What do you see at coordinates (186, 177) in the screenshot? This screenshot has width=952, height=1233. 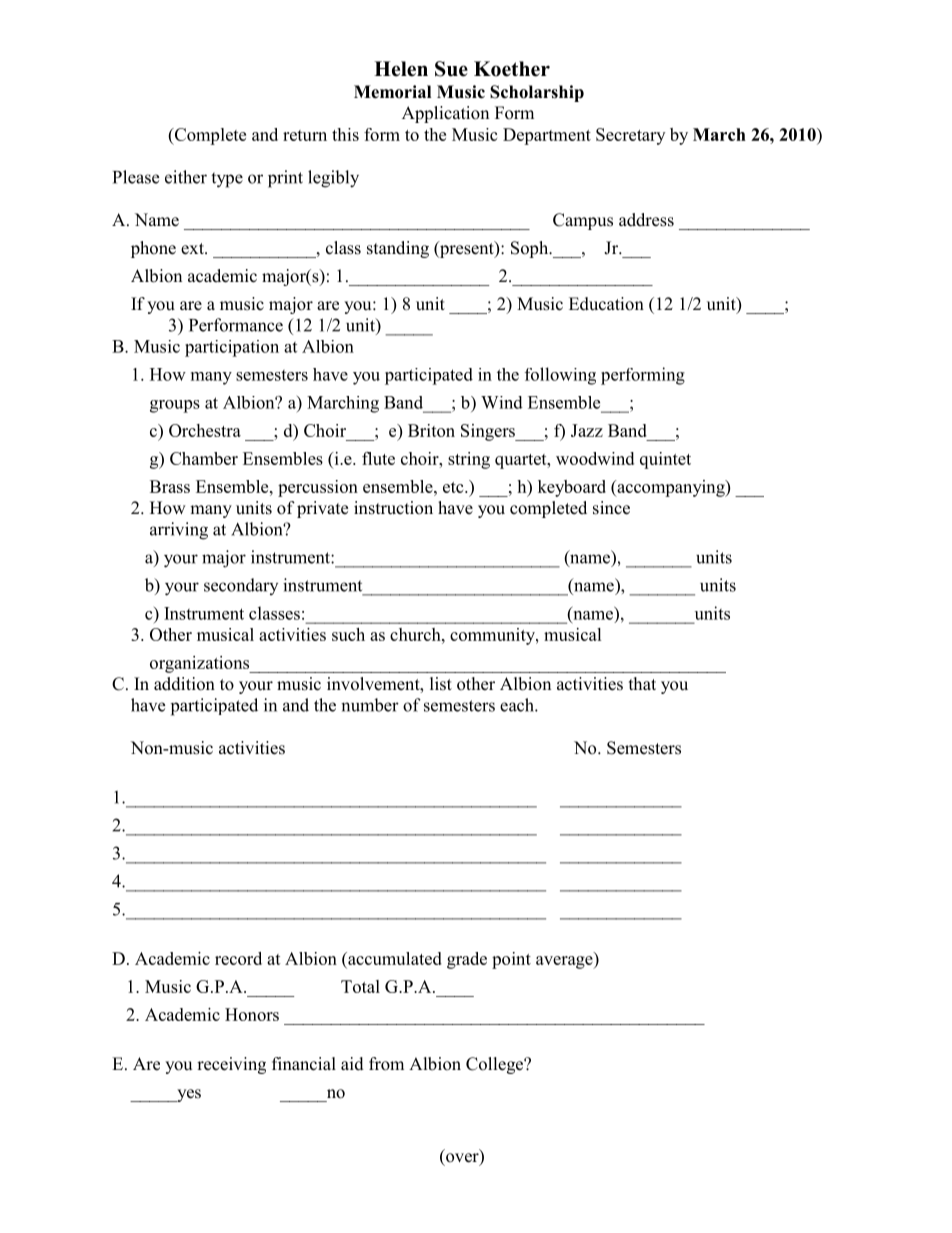 I see `either` at bounding box center [186, 177].
